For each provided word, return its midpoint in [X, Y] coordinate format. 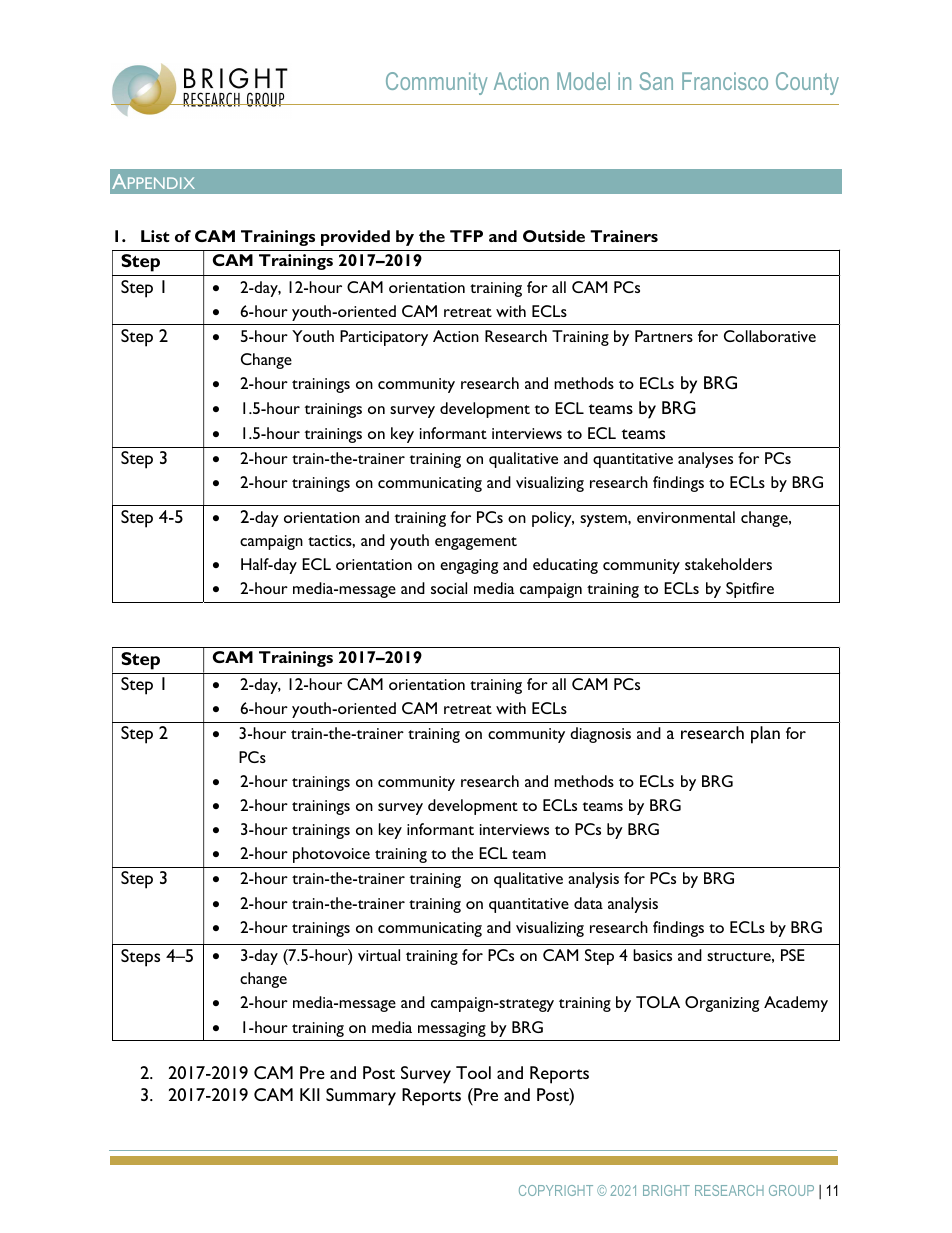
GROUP [791, 1190]
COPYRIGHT [556, 1190]
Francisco [725, 81]
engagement [476, 543]
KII [310, 1094]
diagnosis [600, 735]
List [155, 236]
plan [765, 735]
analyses [705, 460]
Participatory [384, 338]
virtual [379, 955]
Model [583, 81]
